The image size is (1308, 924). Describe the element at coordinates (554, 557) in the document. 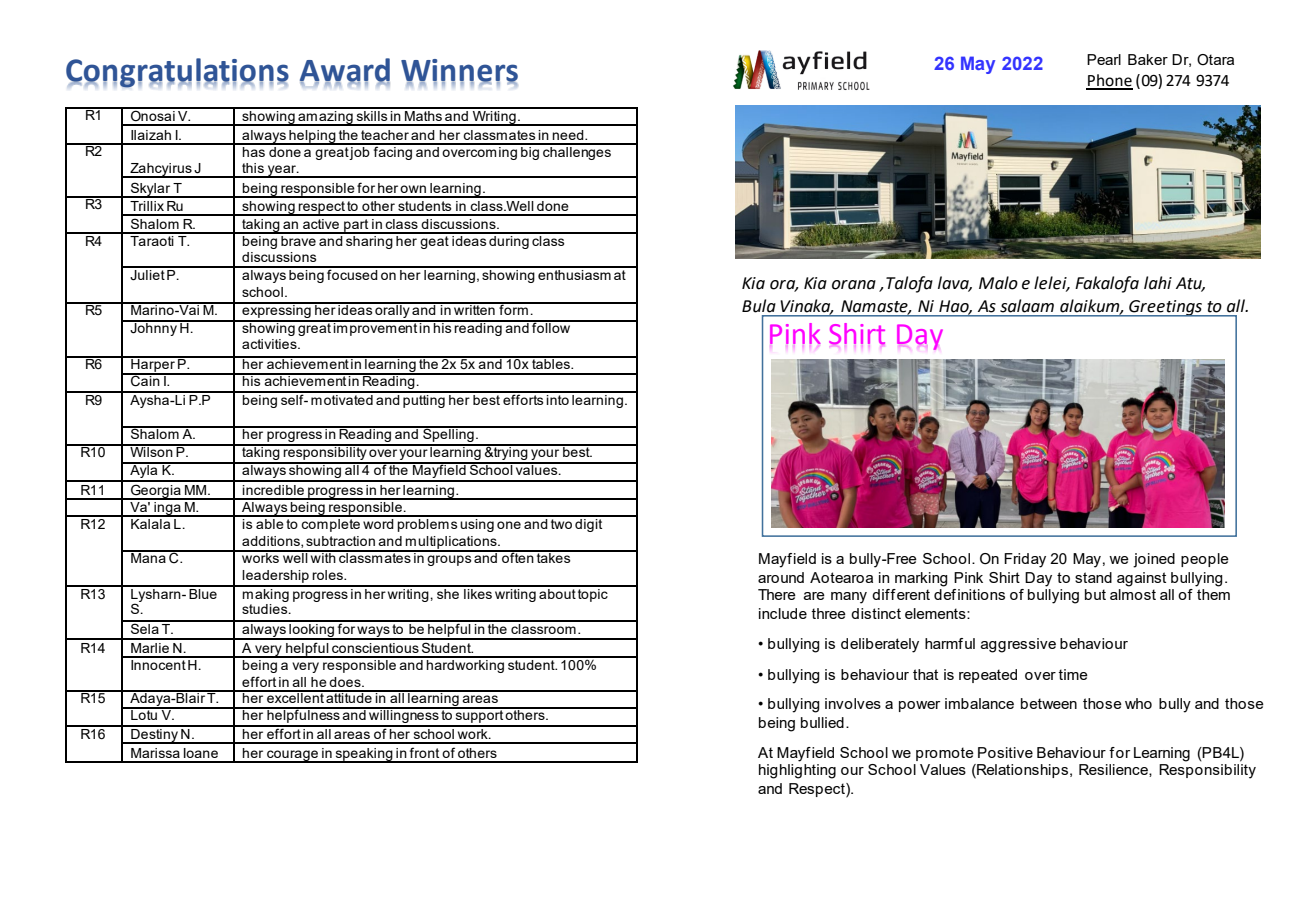

I see `takes` at that location.
